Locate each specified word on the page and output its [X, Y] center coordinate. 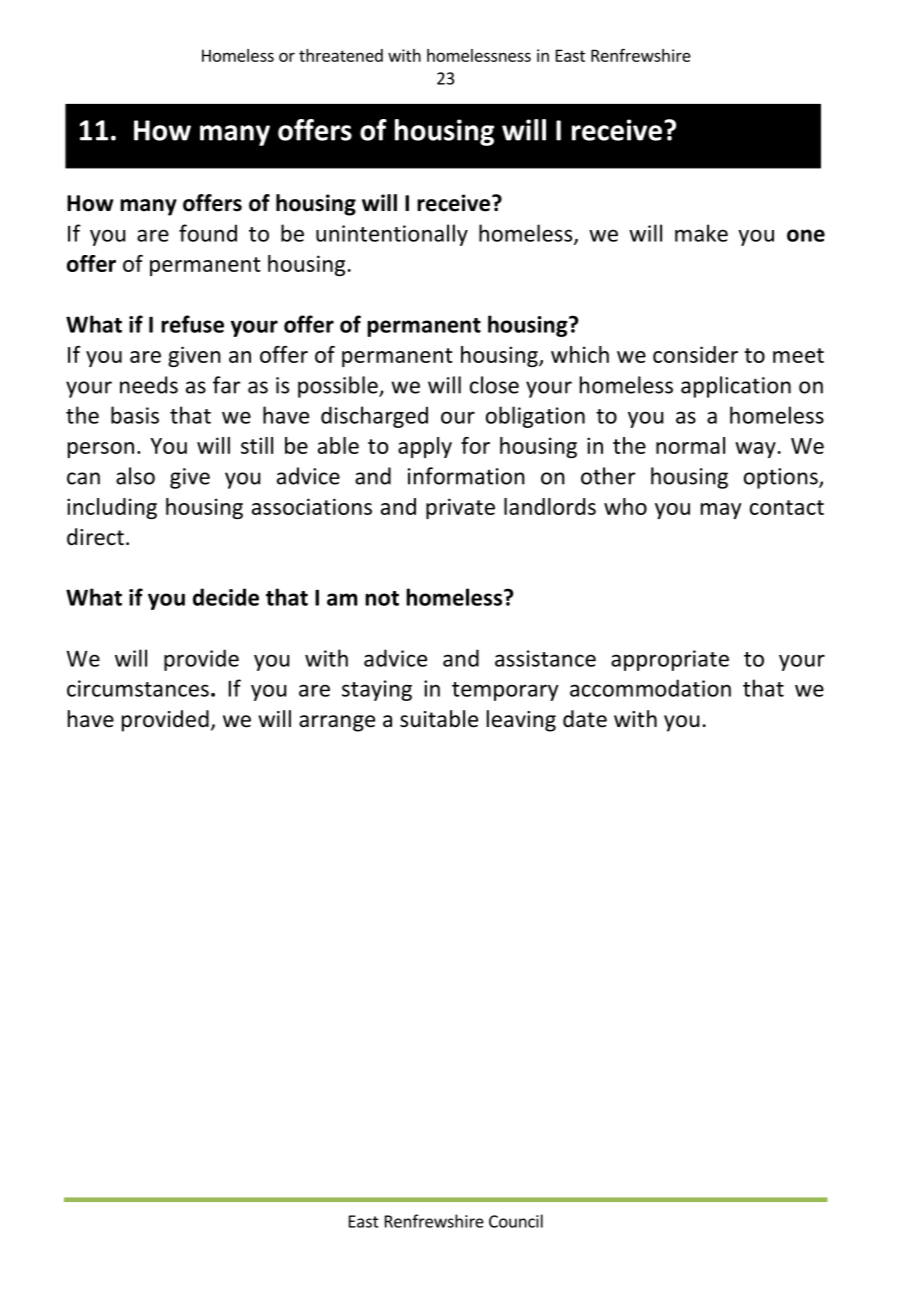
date [585, 719]
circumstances [138, 688]
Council [516, 1221]
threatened [341, 55]
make [701, 233]
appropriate [670, 660]
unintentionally [392, 235]
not [382, 598]
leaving [521, 721]
